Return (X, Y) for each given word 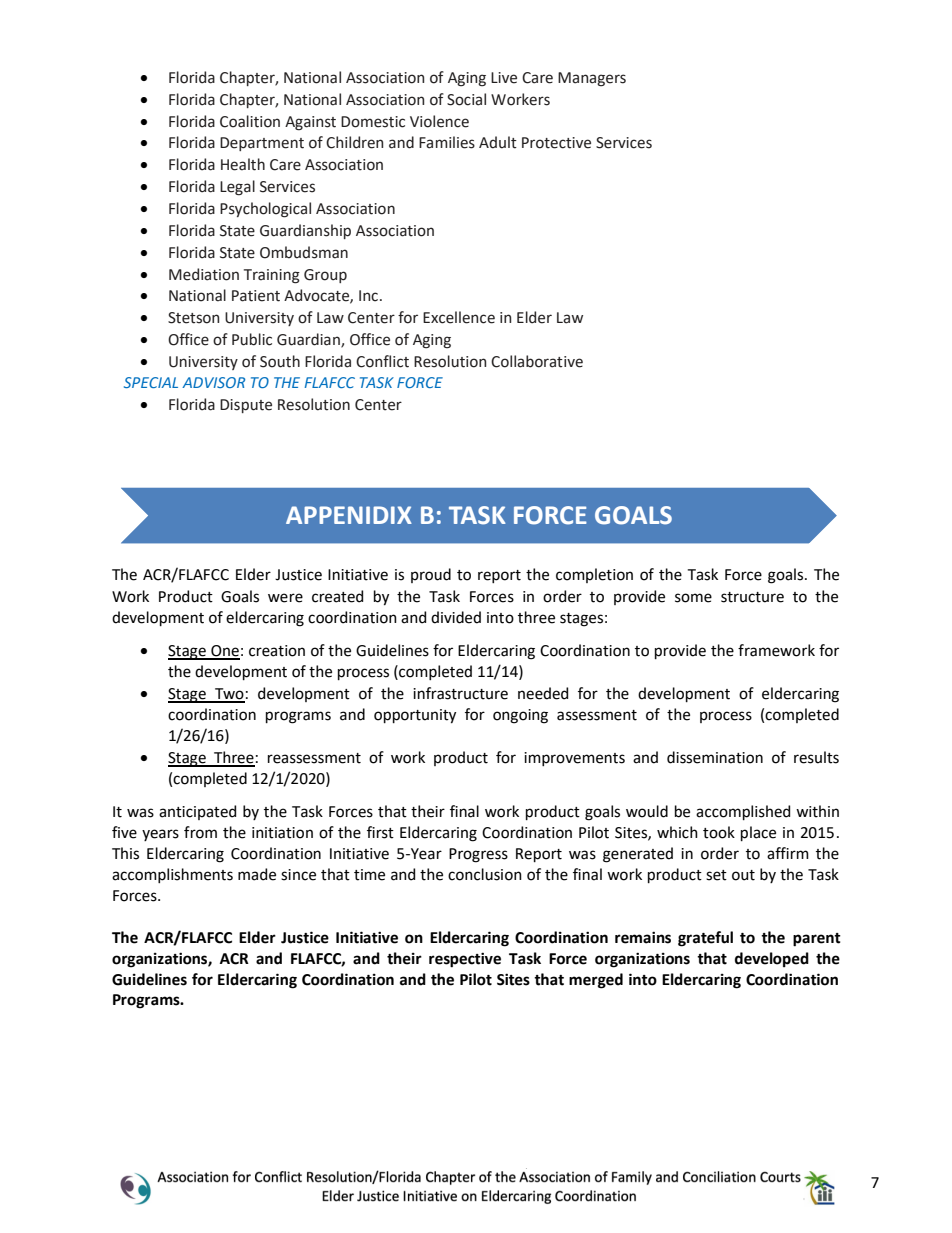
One (224, 652)
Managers (592, 79)
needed (543, 693)
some (693, 598)
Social (466, 99)
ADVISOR (213, 382)
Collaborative (537, 361)
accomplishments (172, 875)
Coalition (250, 121)
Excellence (459, 317)
